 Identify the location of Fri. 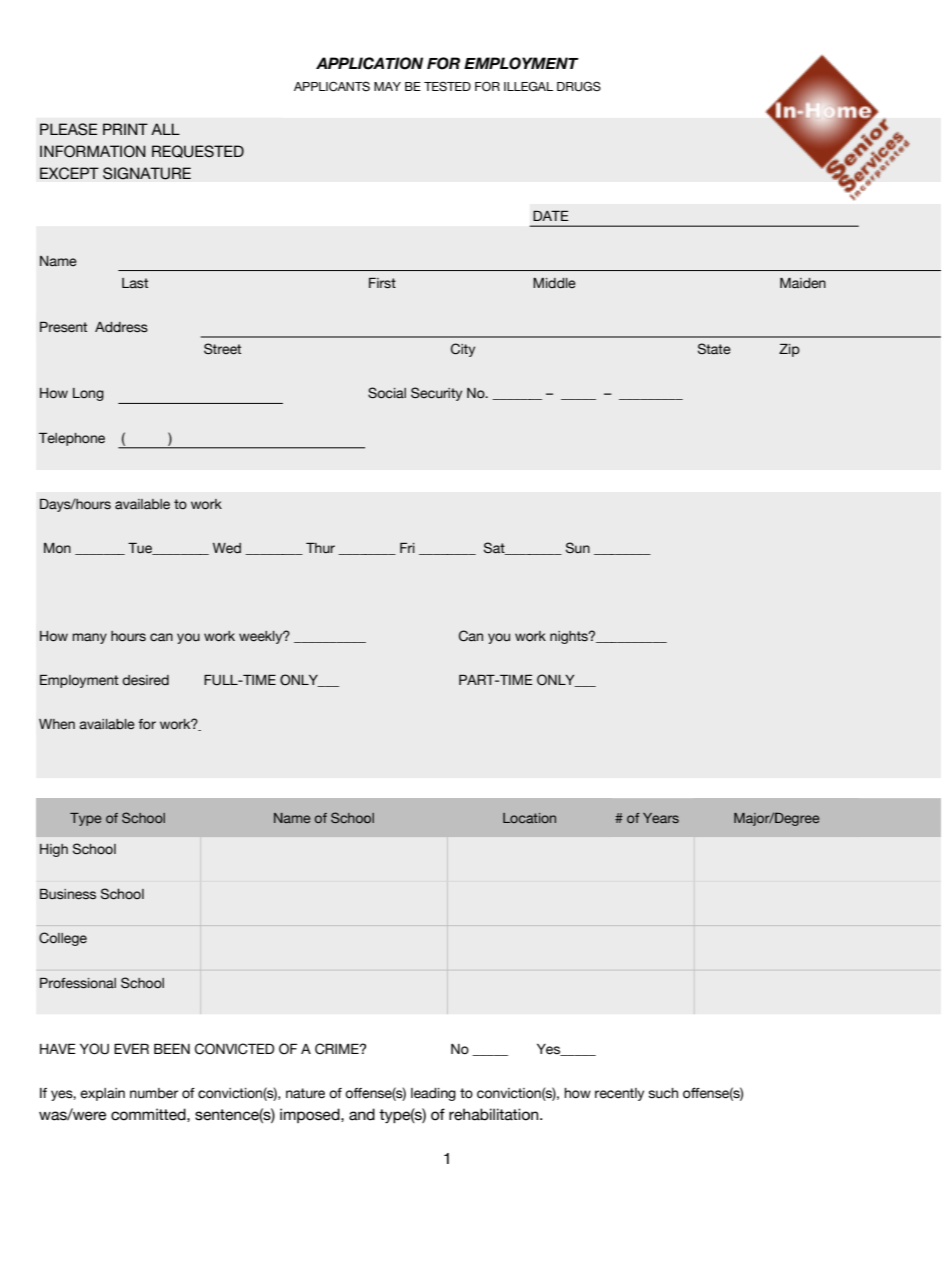
(407, 548).
